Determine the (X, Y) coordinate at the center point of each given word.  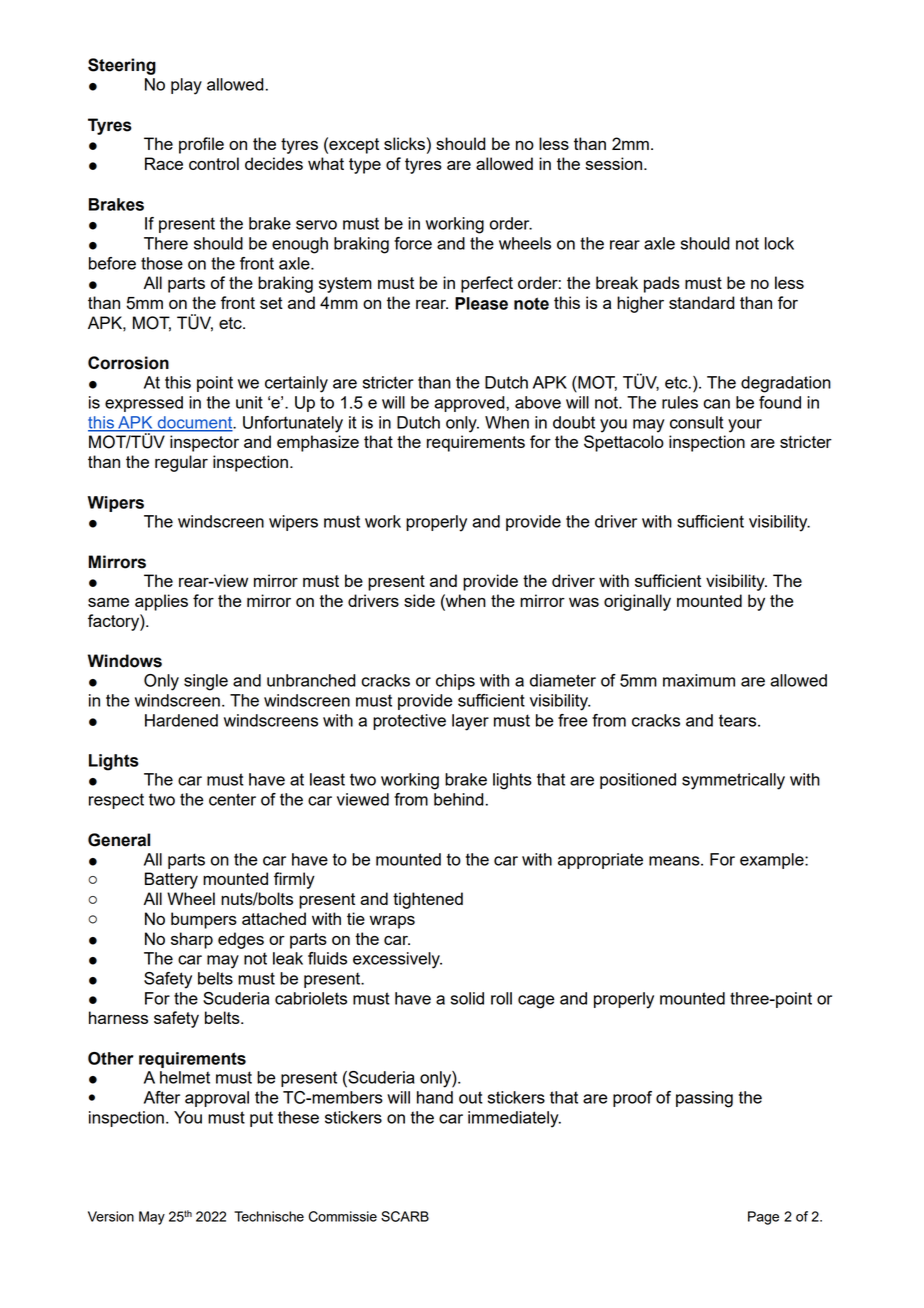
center (232, 799)
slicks (404, 143)
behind (459, 799)
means (675, 861)
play (186, 86)
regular (181, 463)
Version (111, 1216)
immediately (514, 1119)
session (615, 163)
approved (470, 404)
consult (697, 422)
